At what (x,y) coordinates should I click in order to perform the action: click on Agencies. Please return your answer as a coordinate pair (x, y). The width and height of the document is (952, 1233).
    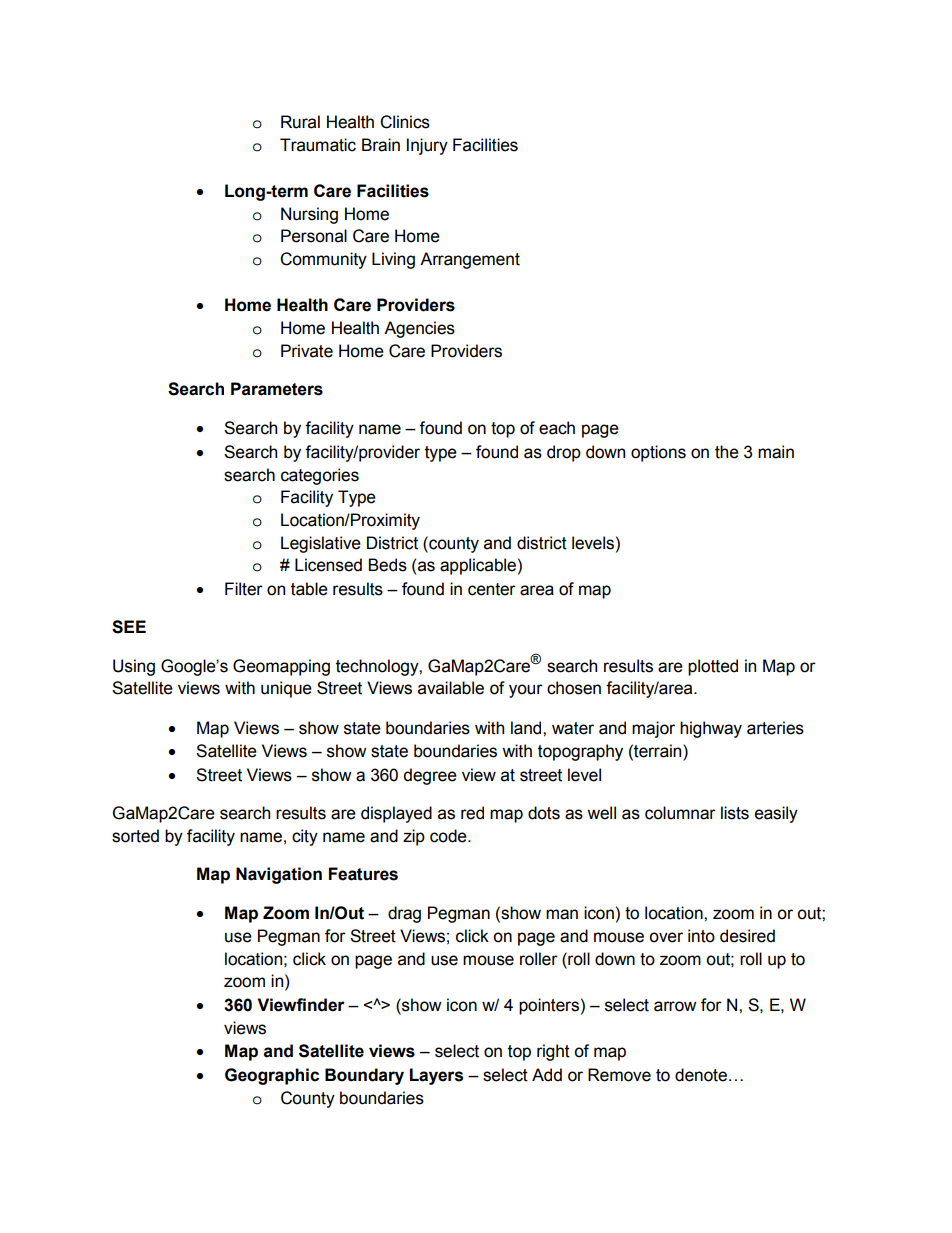
    Looking at the image, I should click on (419, 329).
